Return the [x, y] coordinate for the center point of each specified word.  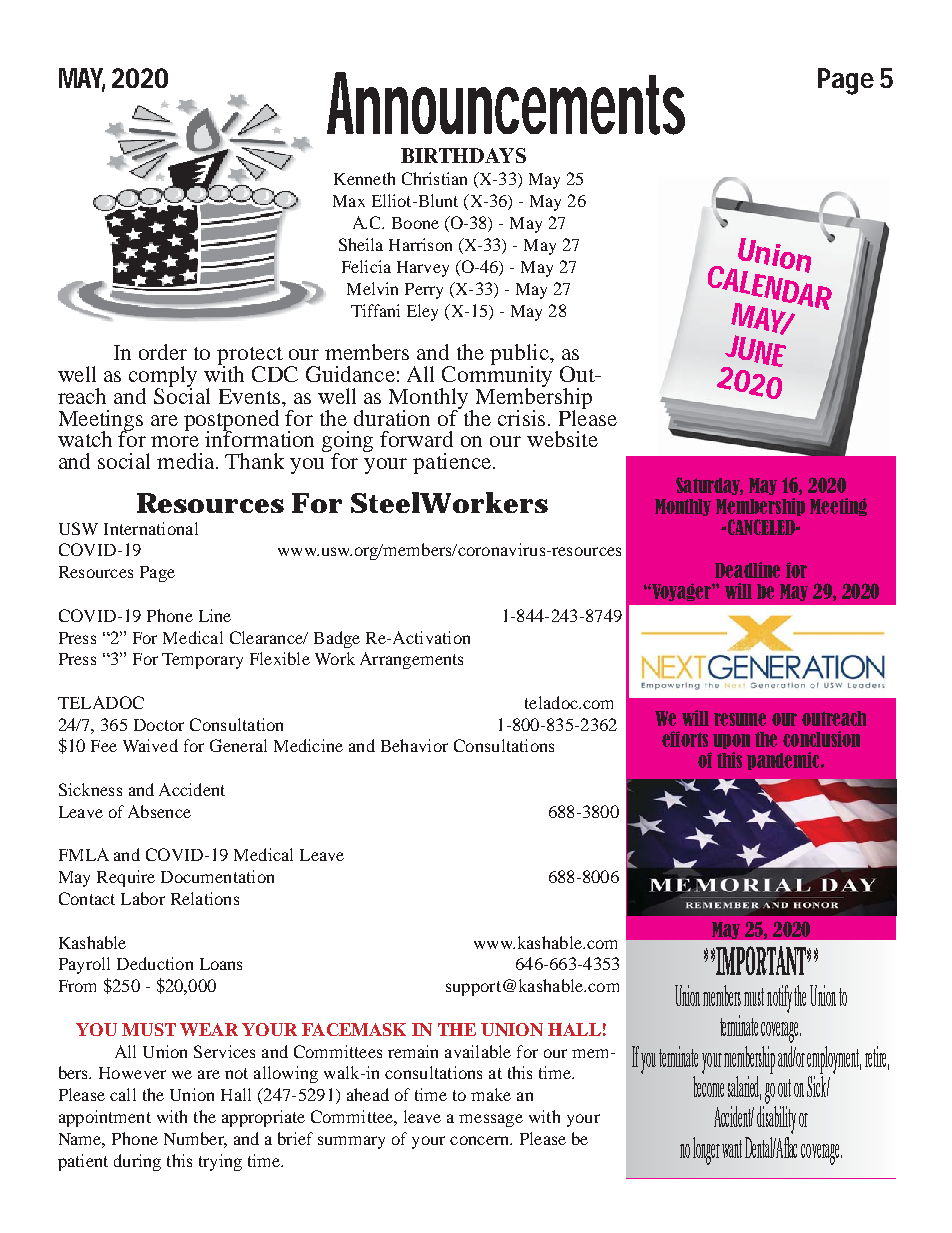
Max [349, 201]
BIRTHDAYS [463, 155]
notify [779, 999]
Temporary [202, 661]
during [137, 1162]
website [562, 439]
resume [740, 719]
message [491, 1120]
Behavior [414, 745]
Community [496, 376]
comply [163, 377]
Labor [143, 898]
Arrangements [411, 660]
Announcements [506, 103]
